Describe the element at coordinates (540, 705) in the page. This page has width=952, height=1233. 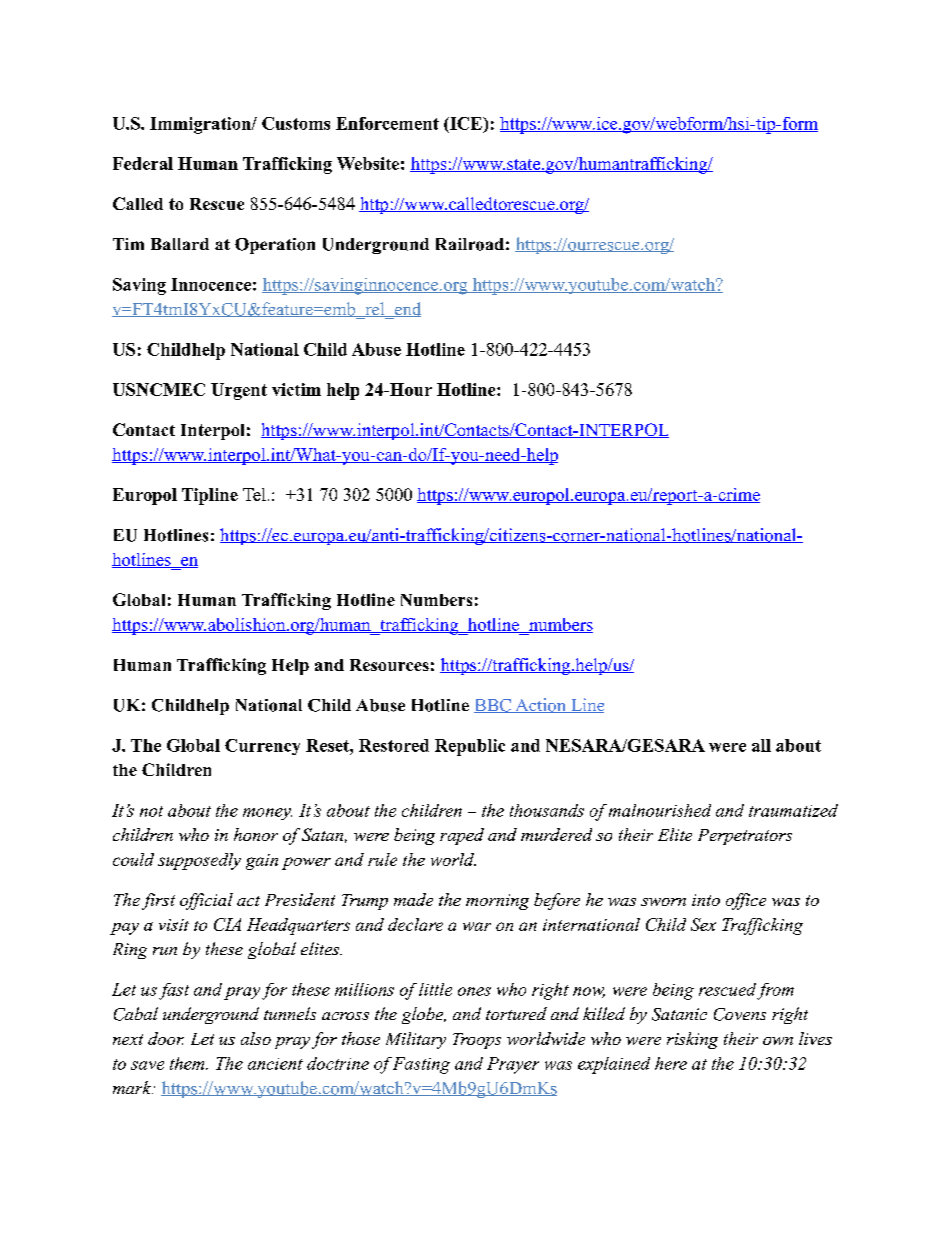
I see `Action` at that location.
